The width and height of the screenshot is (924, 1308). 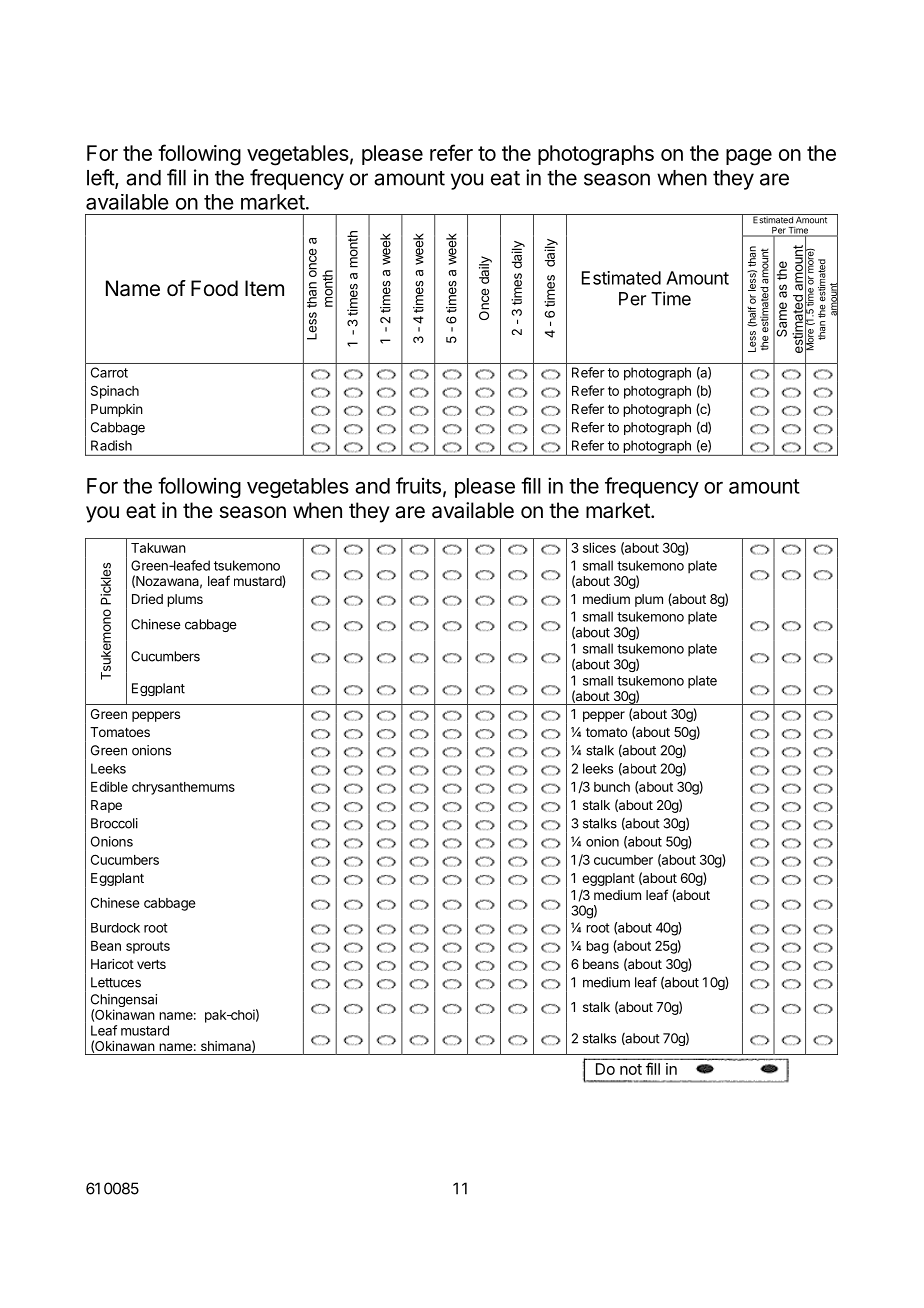 I want to click on Item, so click(x=264, y=288).
